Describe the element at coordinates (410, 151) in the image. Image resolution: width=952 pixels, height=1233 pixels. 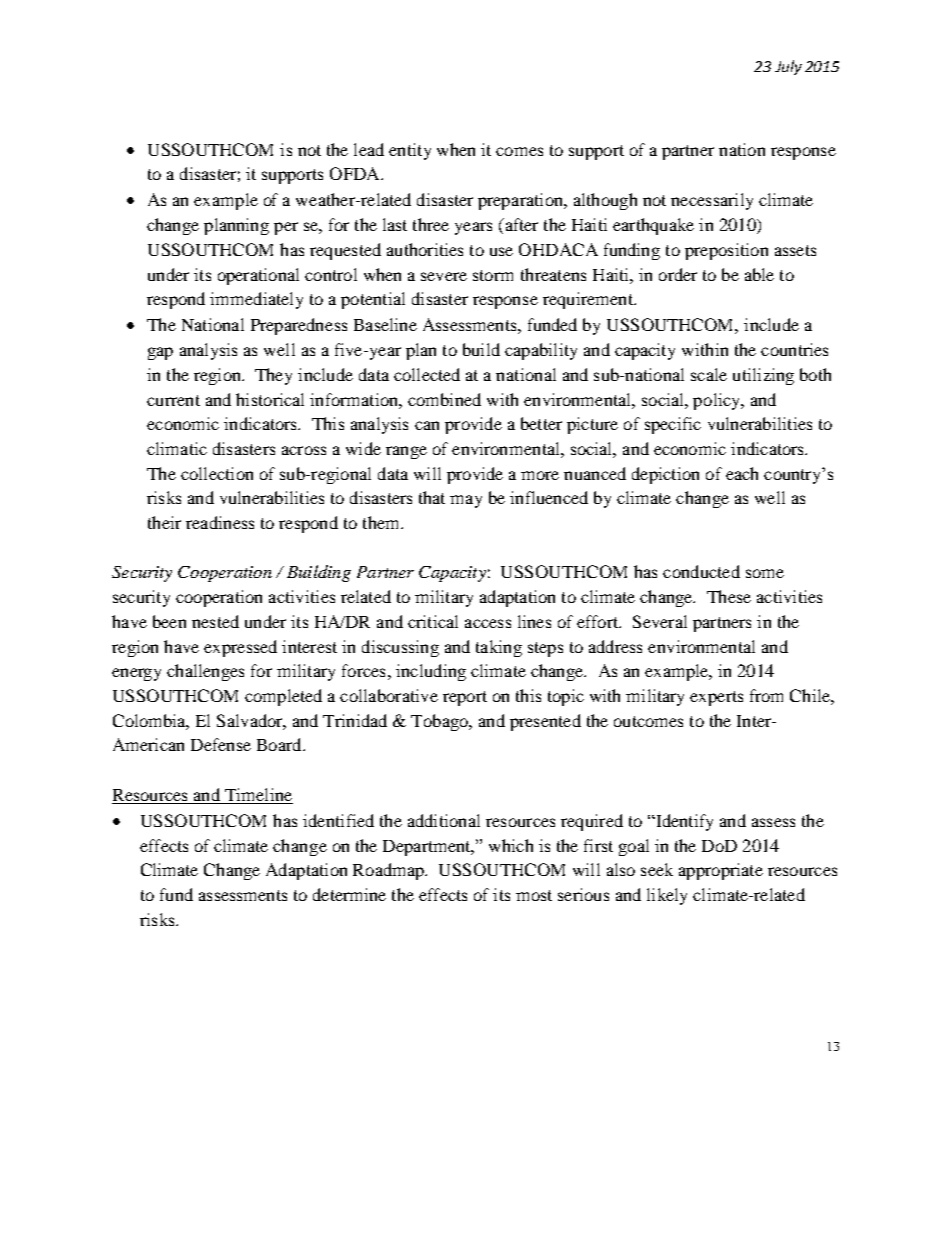
I see `entity` at that location.
